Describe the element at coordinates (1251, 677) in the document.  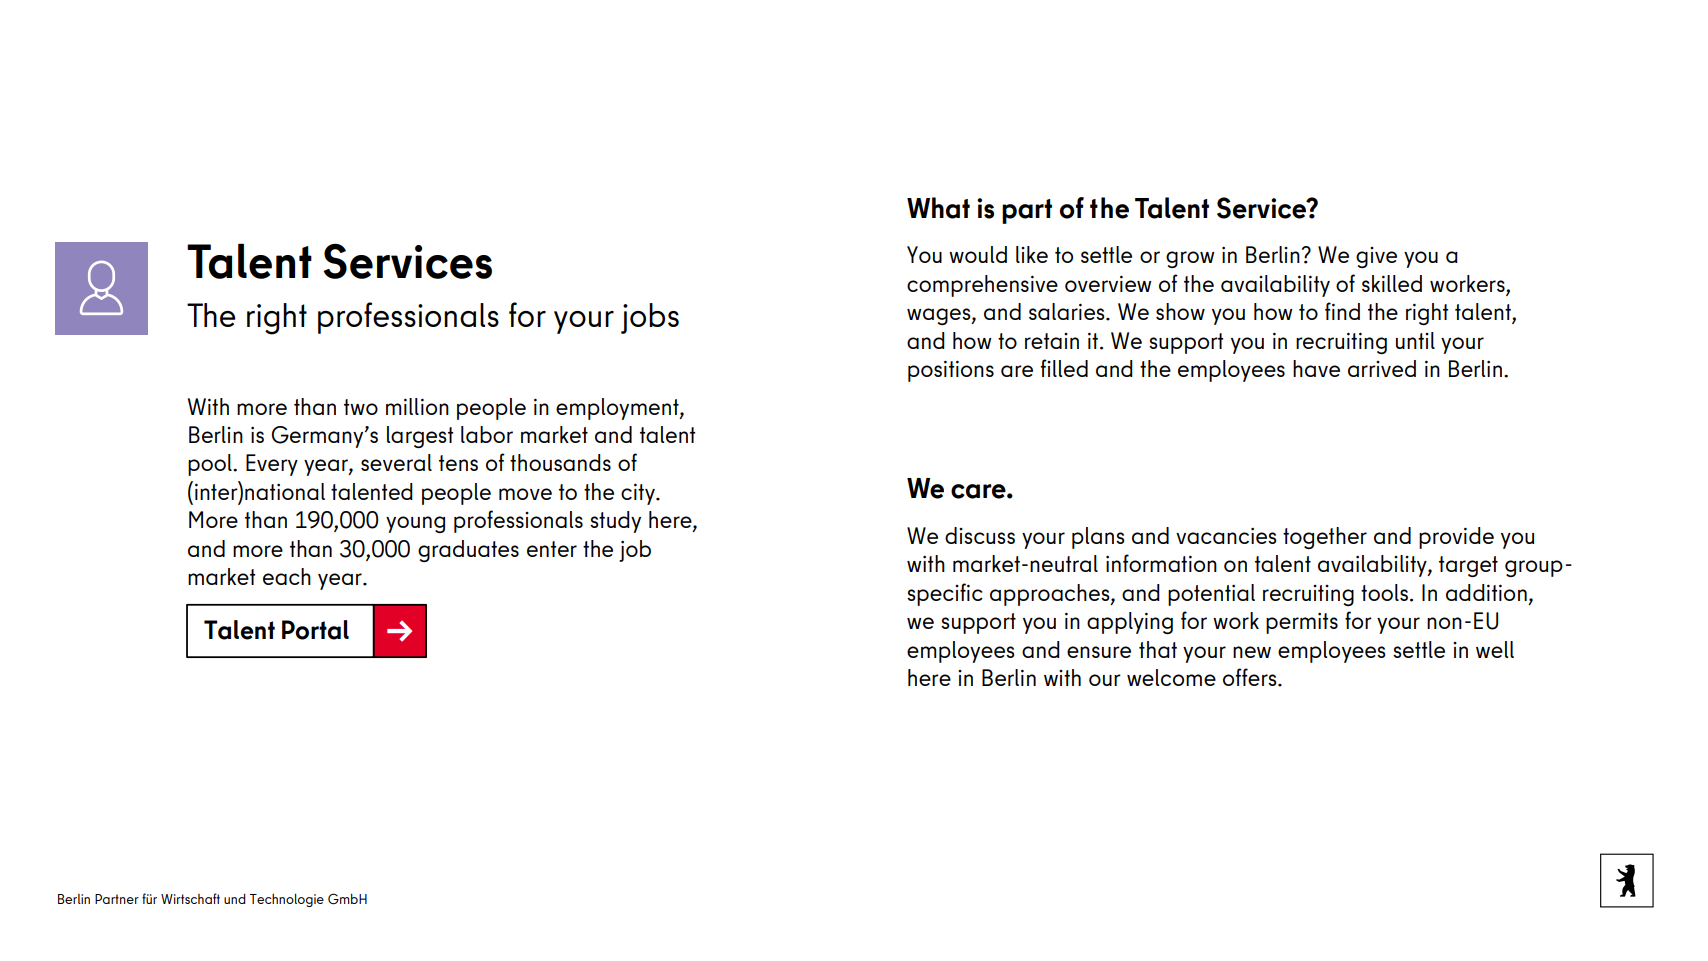
I see `offers` at that location.
